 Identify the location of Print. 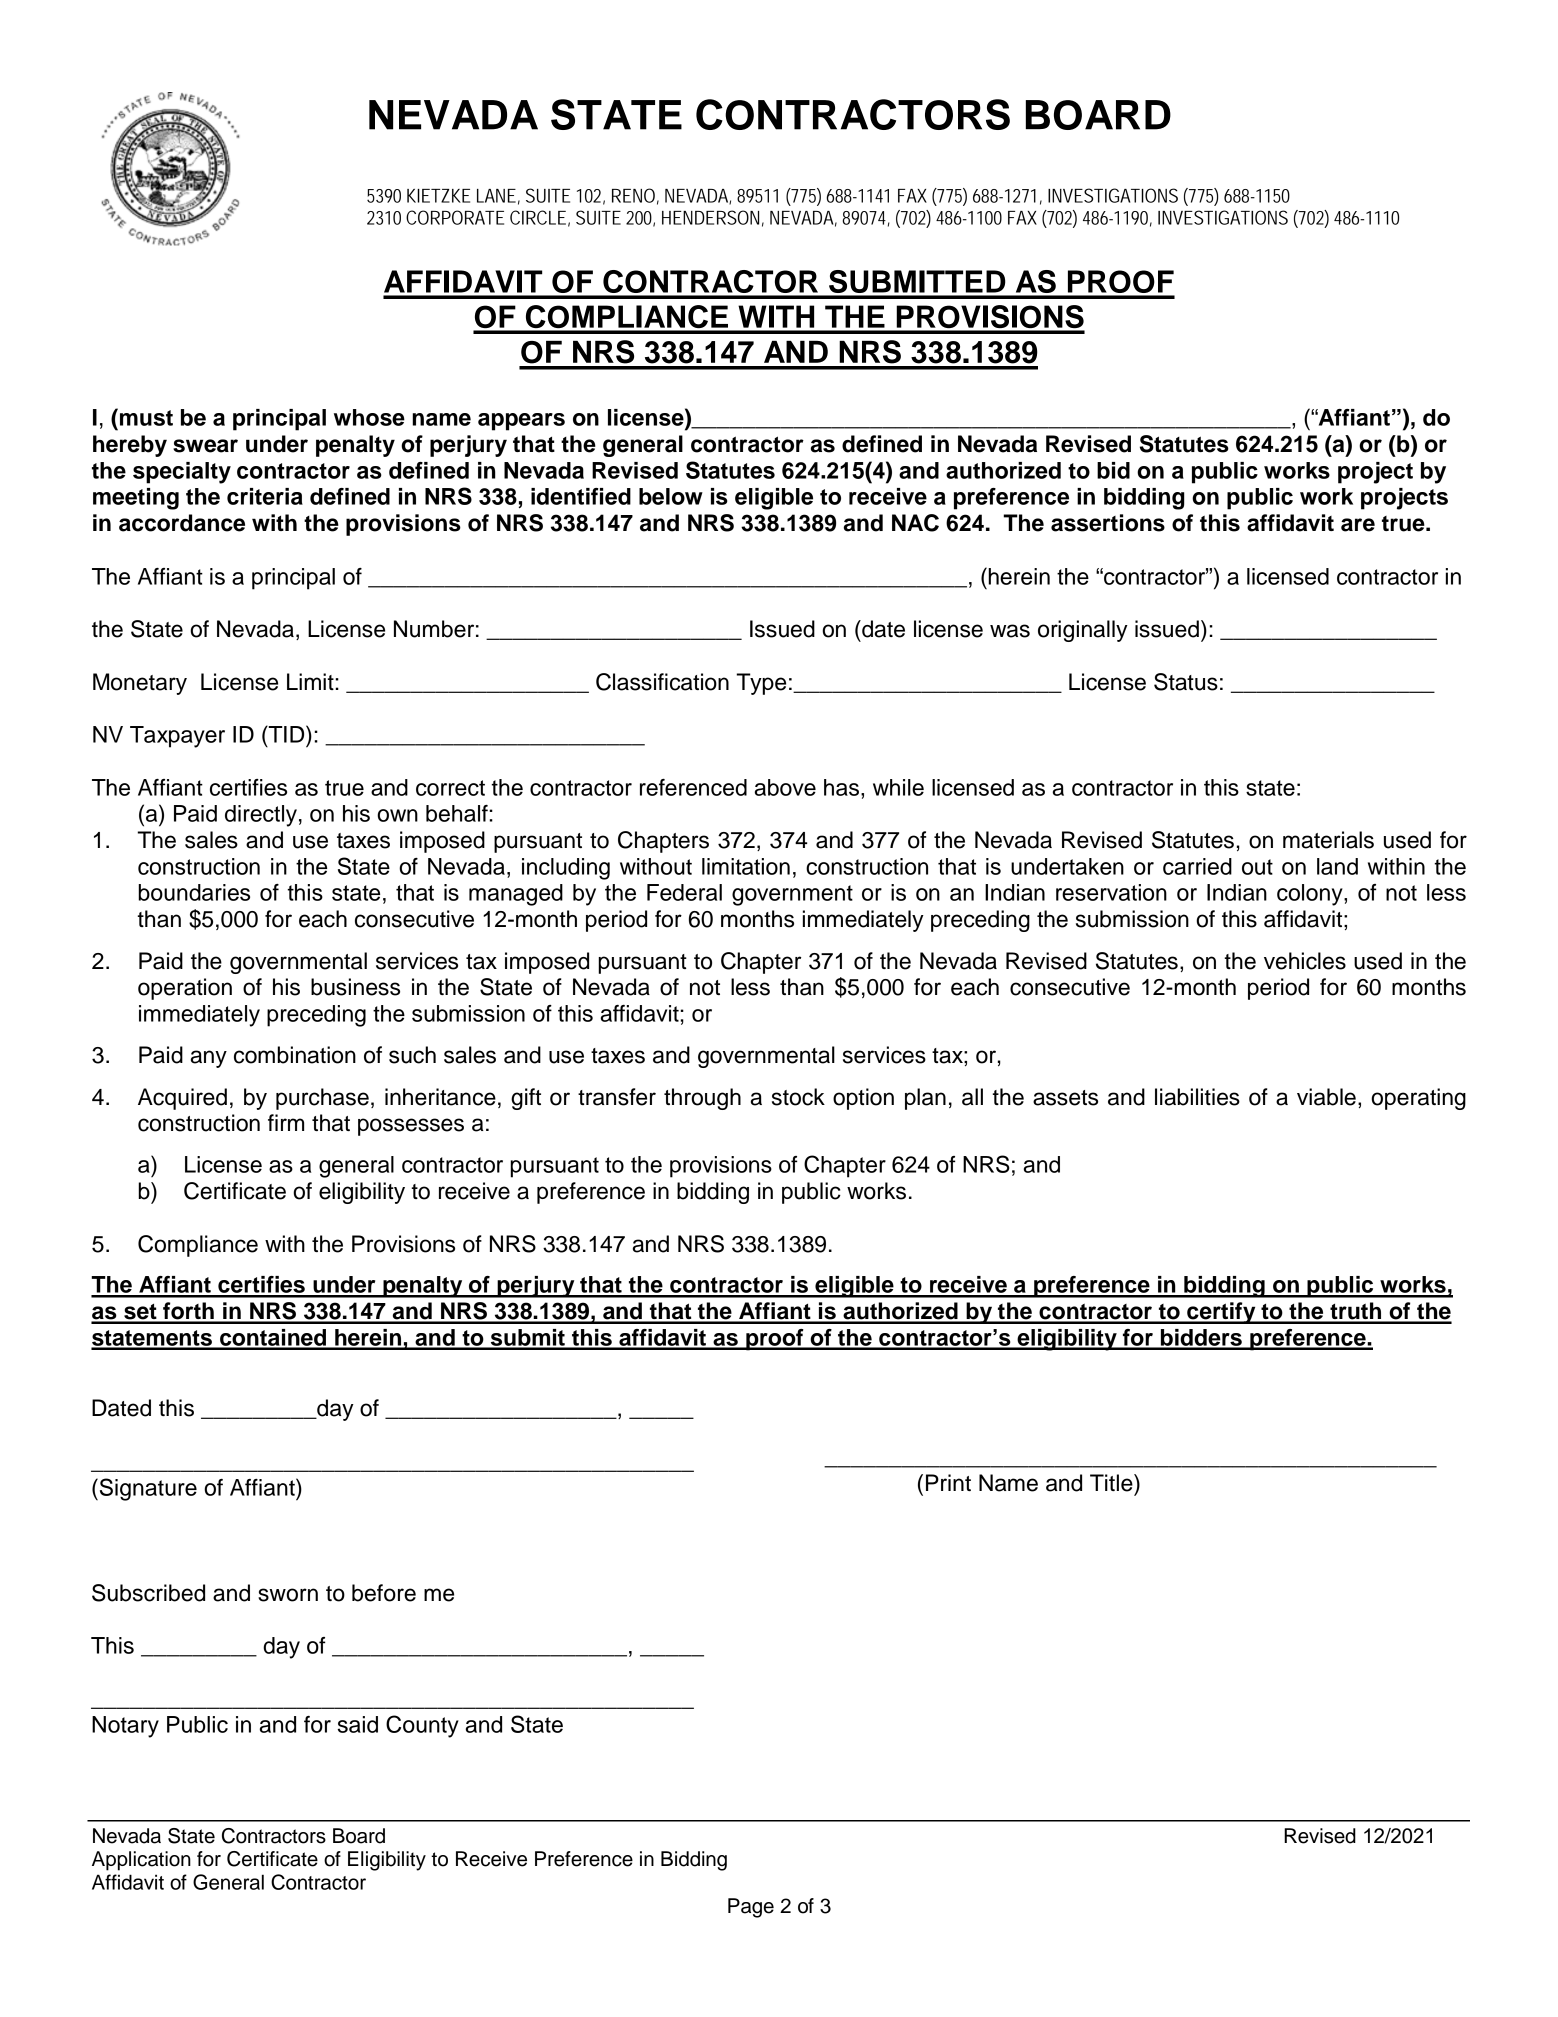
(948, 1482).
